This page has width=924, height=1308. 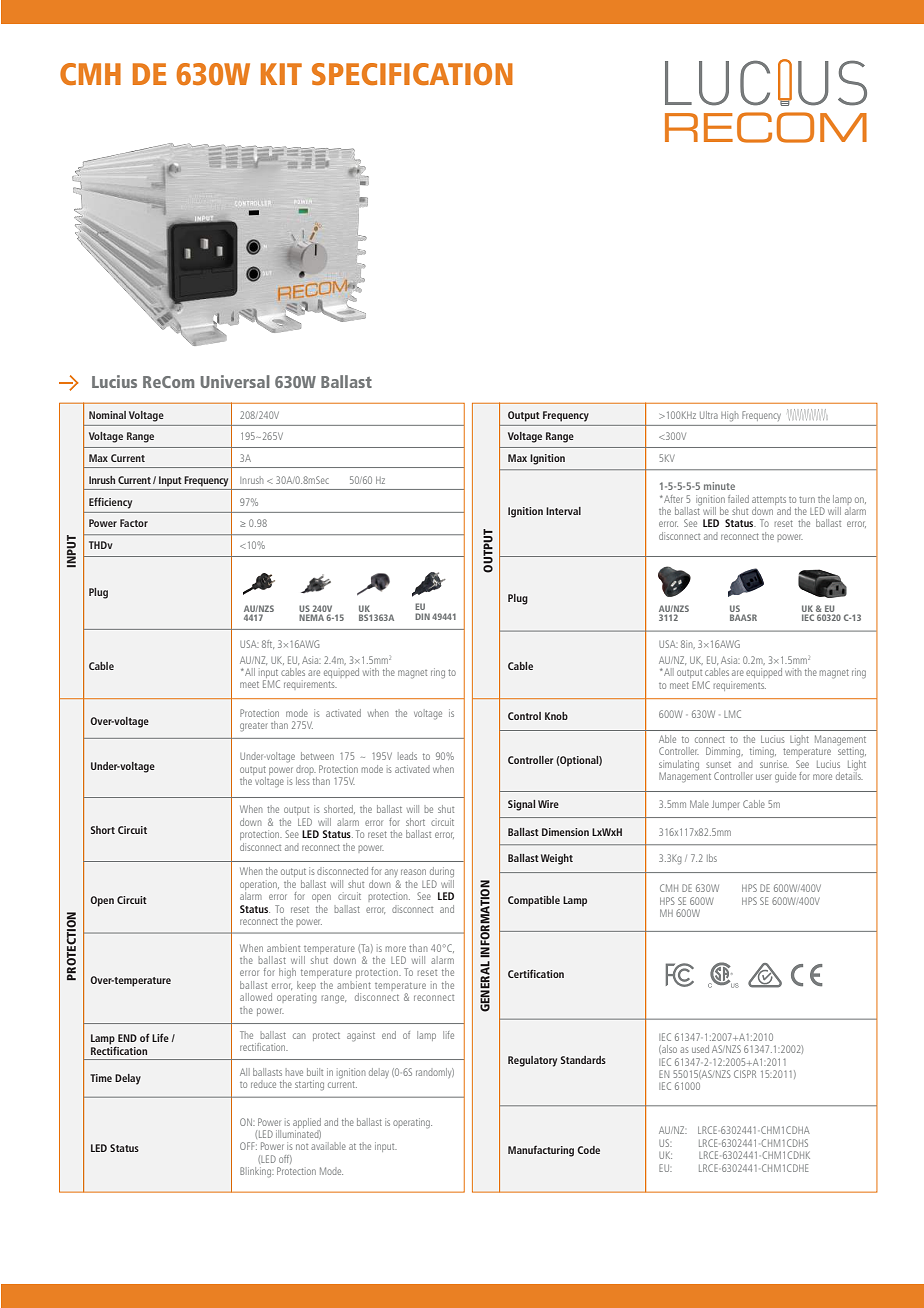 What do you see at coordinates (281, 74) in the page?
I see `KIT` at bounding box center [281, 74].
